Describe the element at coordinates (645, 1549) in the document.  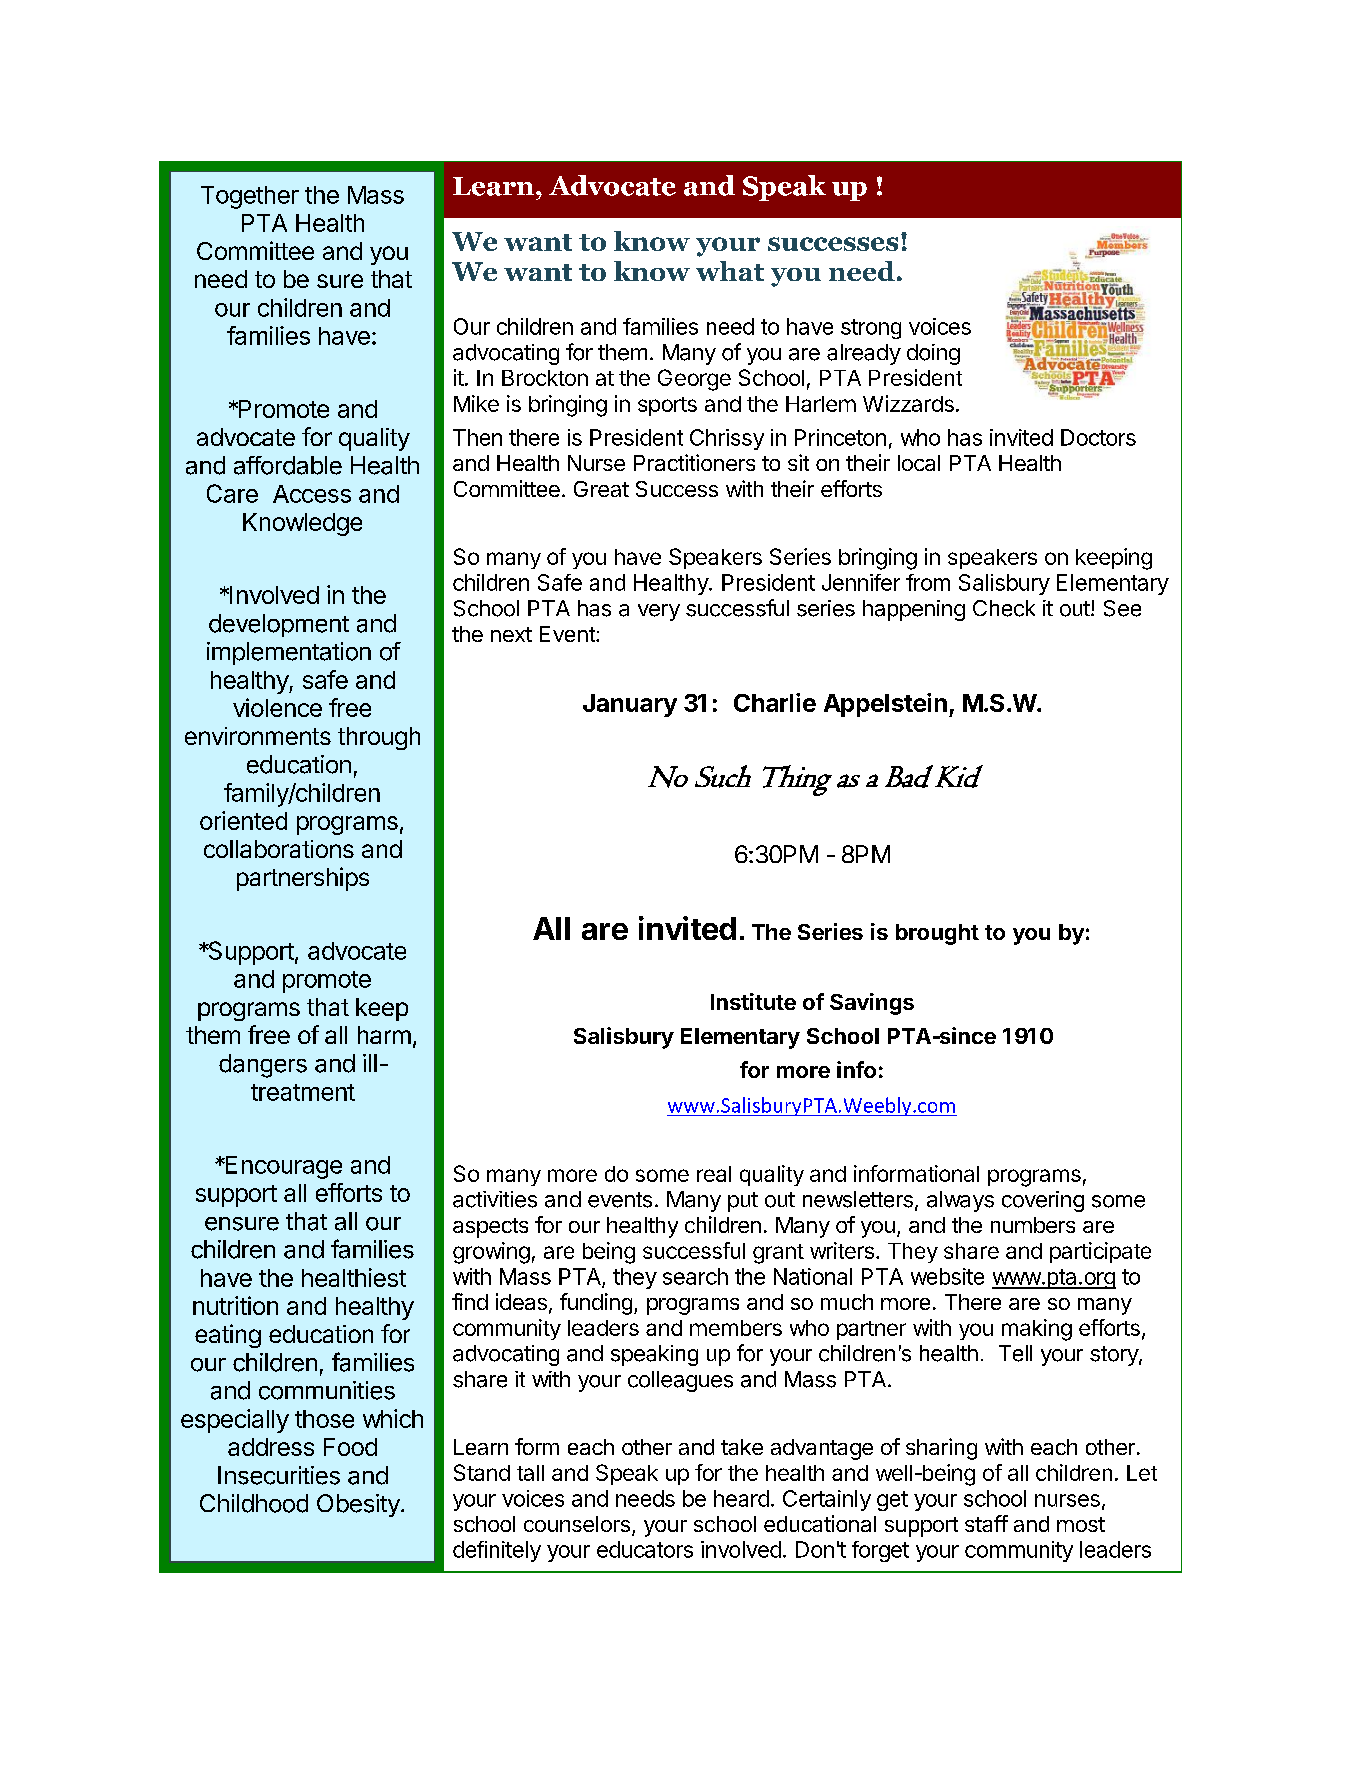
I see `educators` at that location.
